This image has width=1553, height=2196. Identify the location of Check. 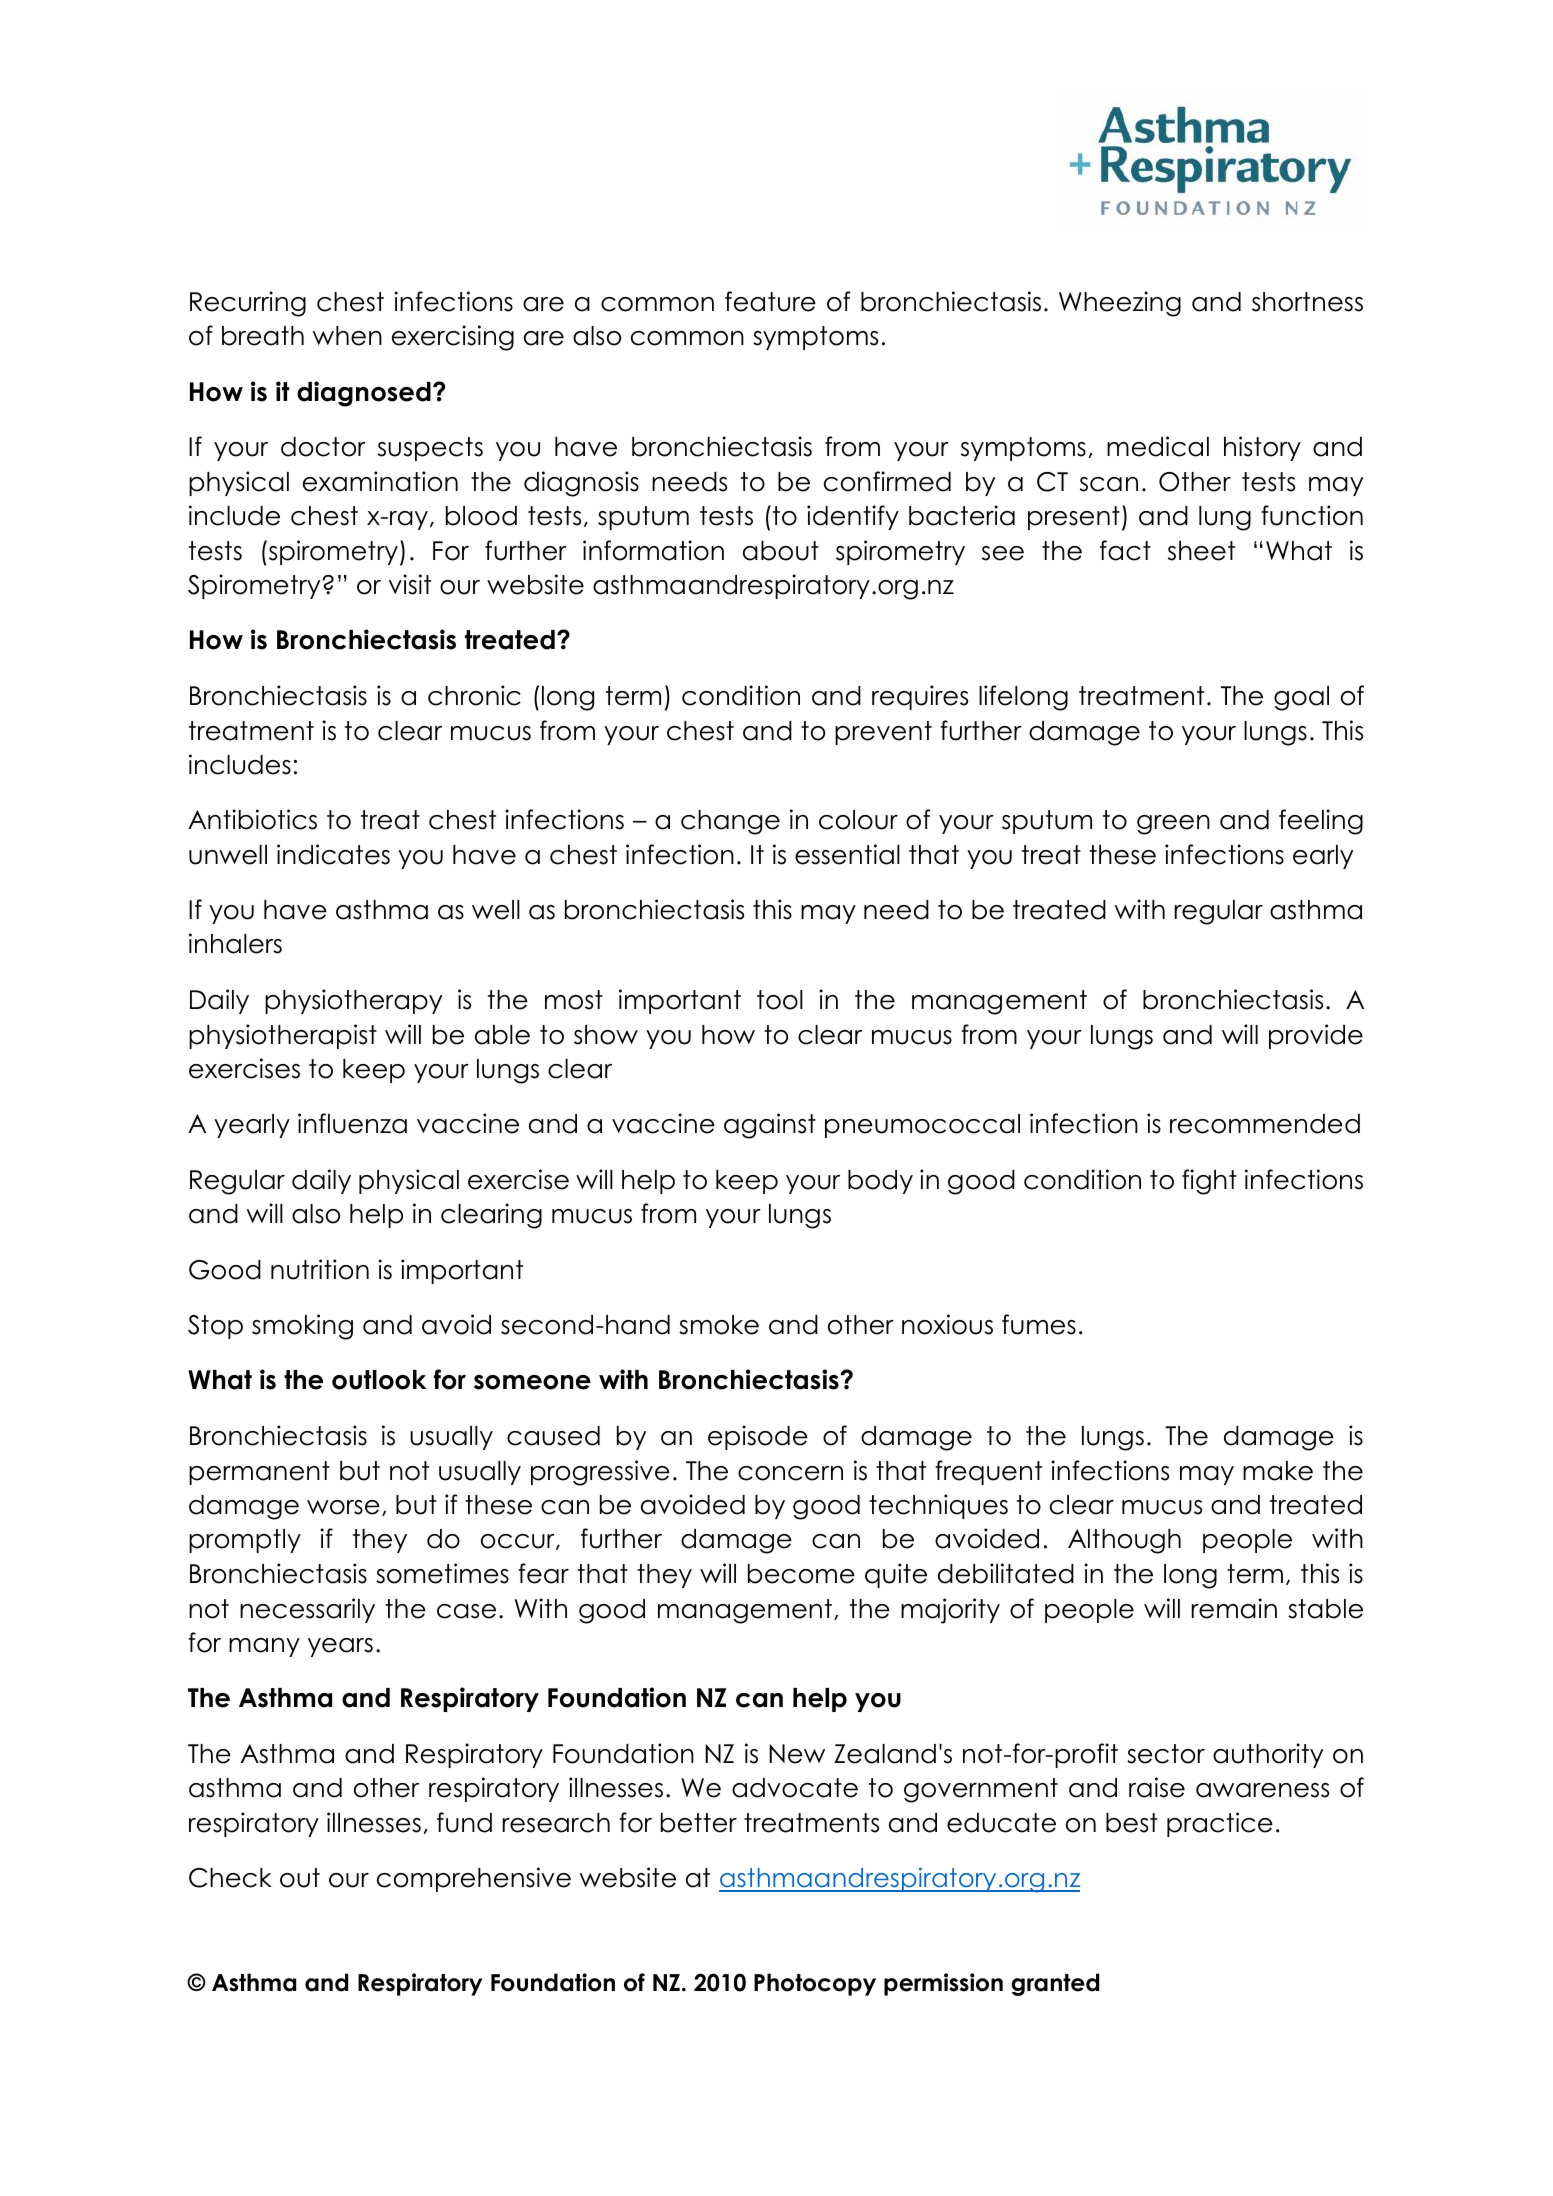
(230, 1878).
